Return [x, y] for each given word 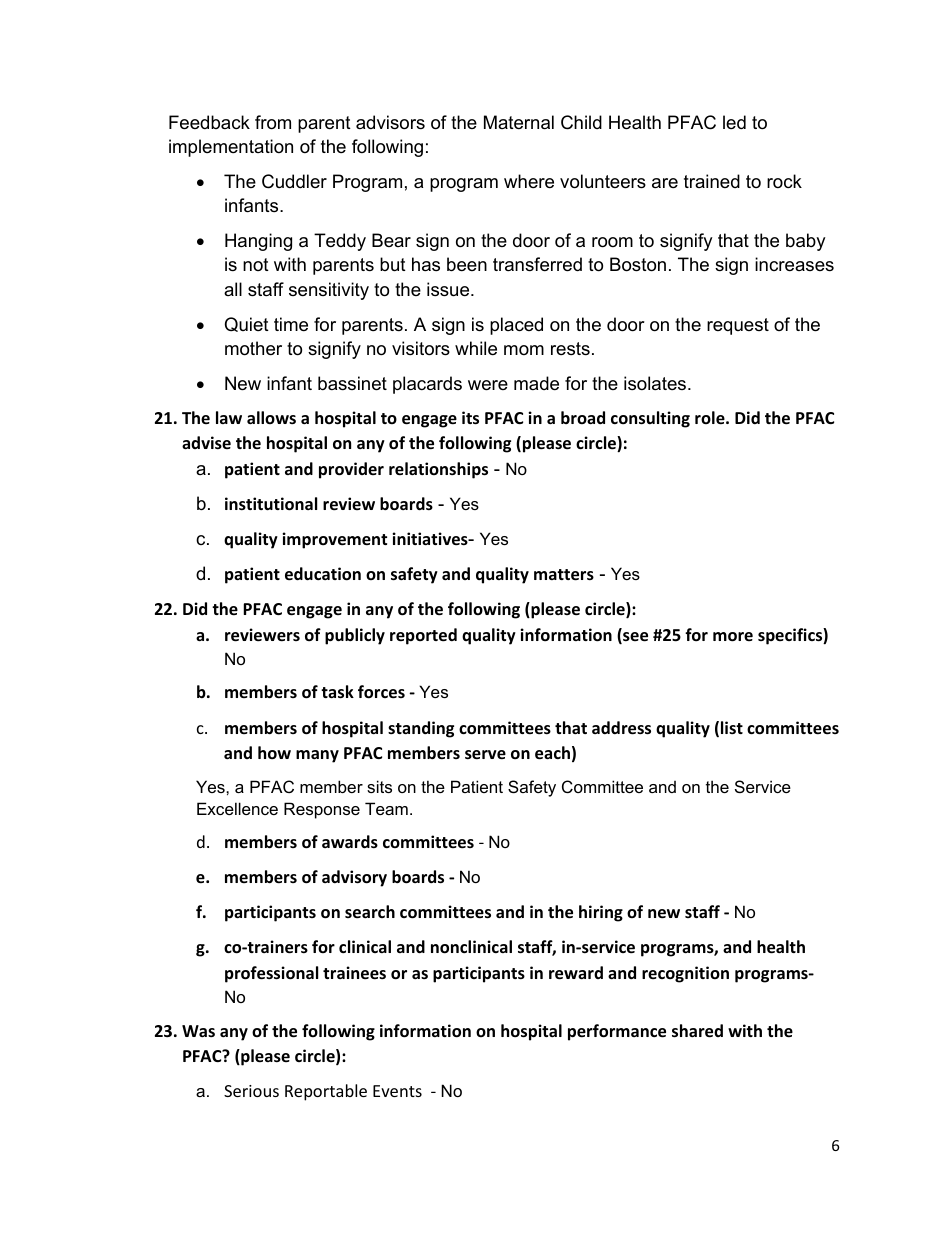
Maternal [519, 122]
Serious [251, 1091]
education [323, 574]
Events [397, 1091]
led [734, 122]
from [273, 122]
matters [564, 575]
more [733, 637]
